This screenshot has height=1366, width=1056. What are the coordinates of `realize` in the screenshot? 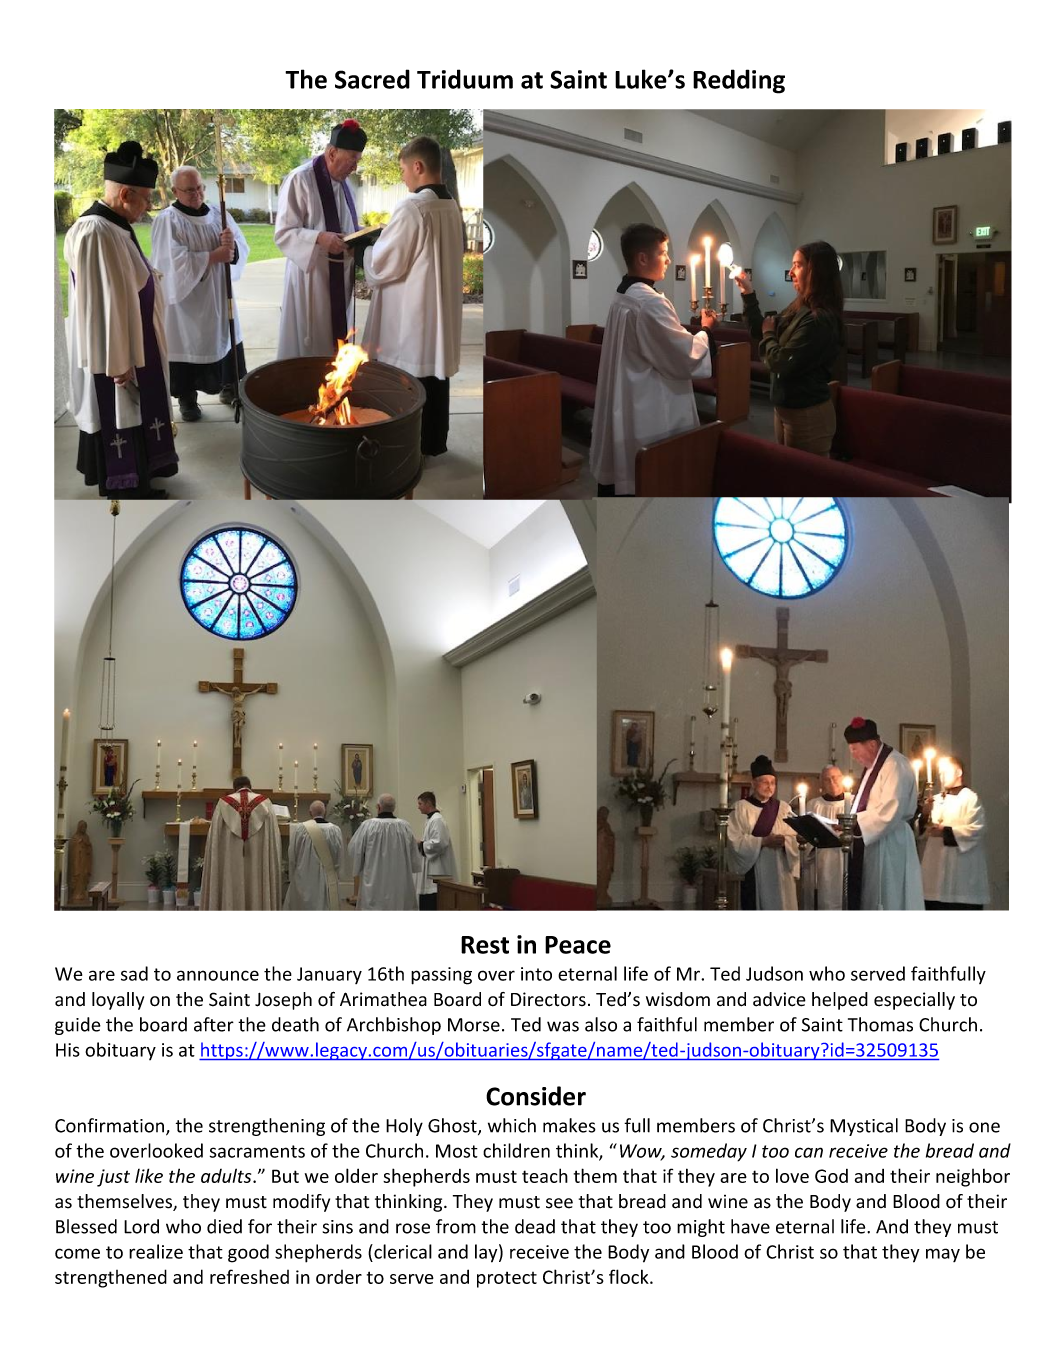 It's located at (156, 1251).
